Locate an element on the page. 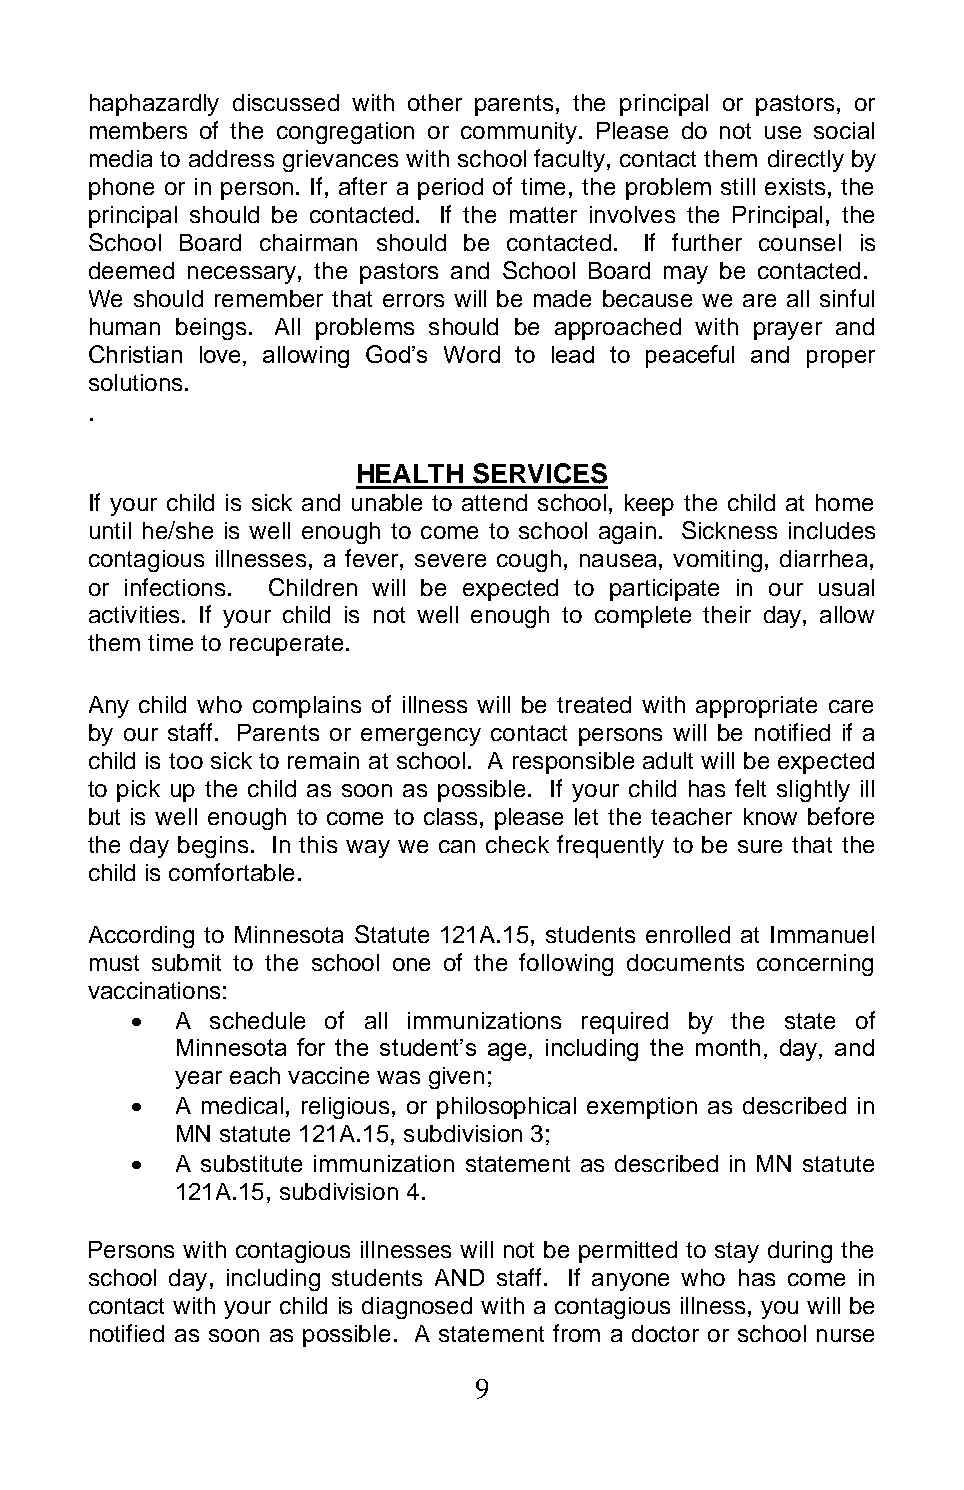  address is located at coordinates (231, 158).
